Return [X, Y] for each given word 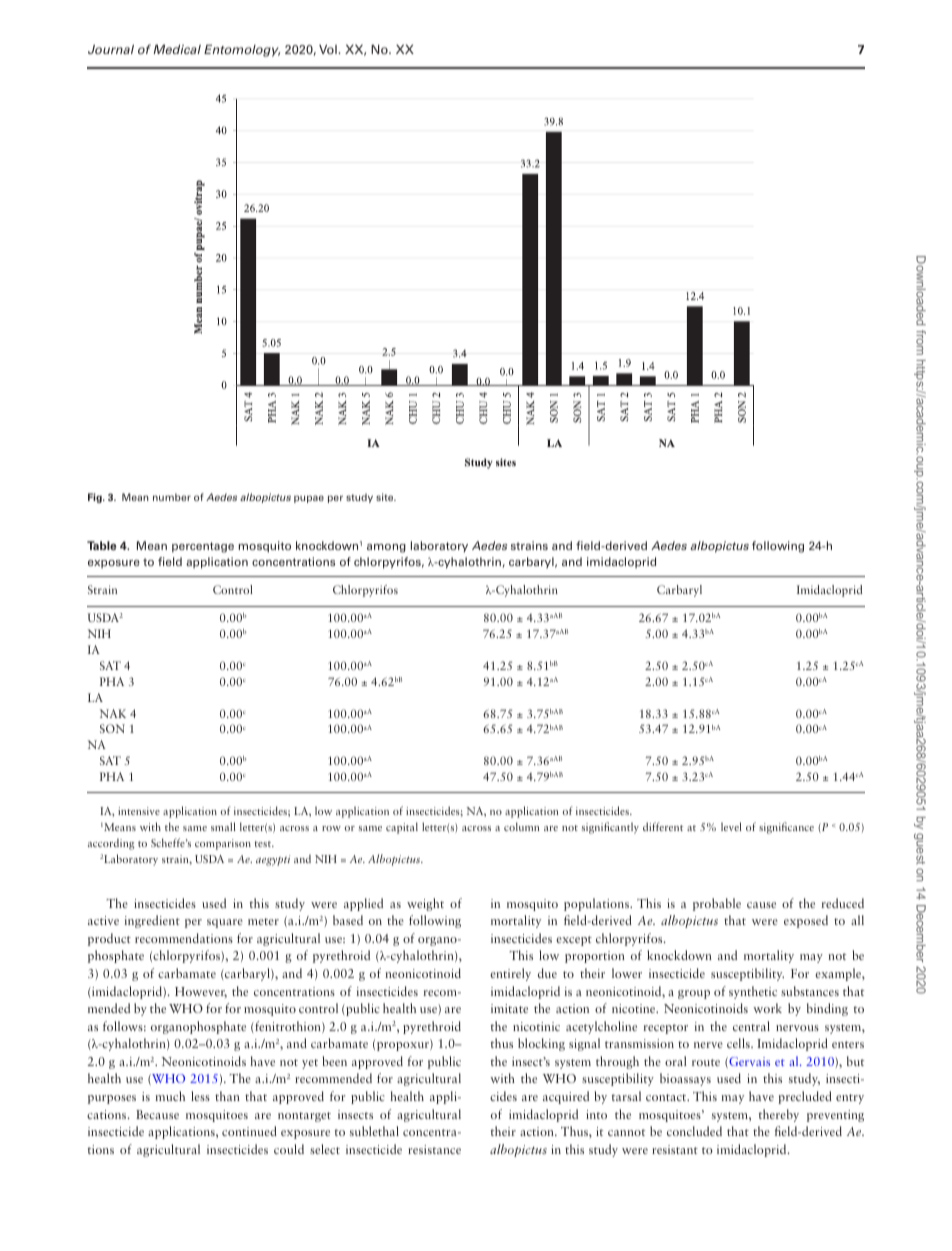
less [200, 1096]
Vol [328, 49]
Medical [177, 49]
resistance [434, 1149]
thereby [779, 1115]
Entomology [242, 50]
